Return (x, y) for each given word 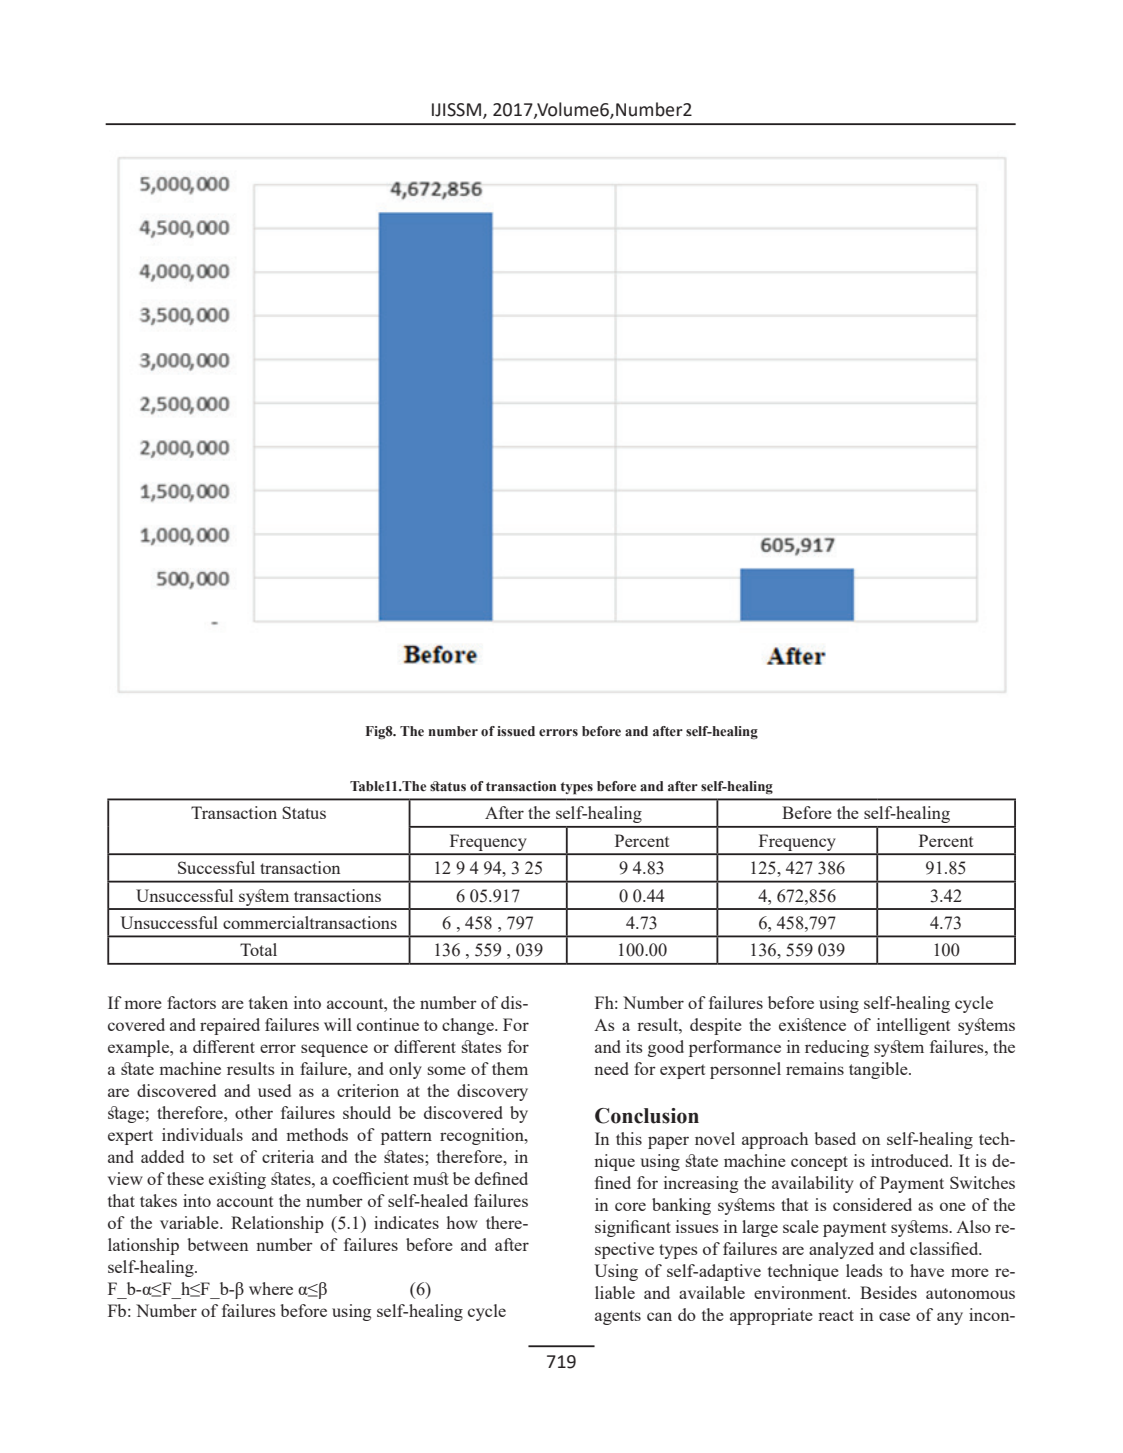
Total (258, 949)
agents (618, 1317)
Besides (888, 1292)
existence (812, 1024)
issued (516, 731)
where (271, 1288)
